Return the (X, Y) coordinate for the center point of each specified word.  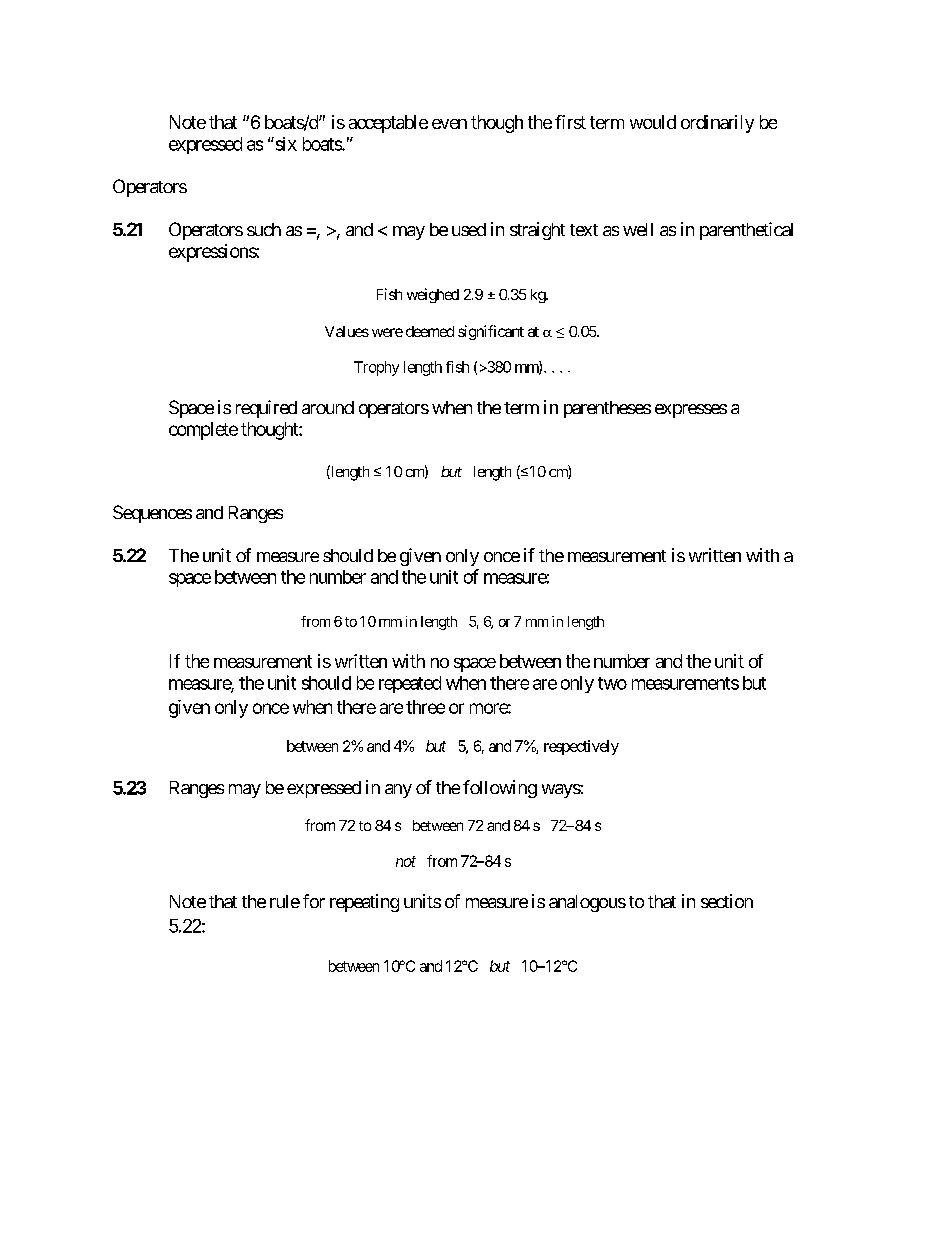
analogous (587, 903)
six (285, 144)
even (449, 124)
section (727, 901)
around (328, 407)
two (612, 683)
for (314, 901)
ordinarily (717, 124)
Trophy (376, 368)
